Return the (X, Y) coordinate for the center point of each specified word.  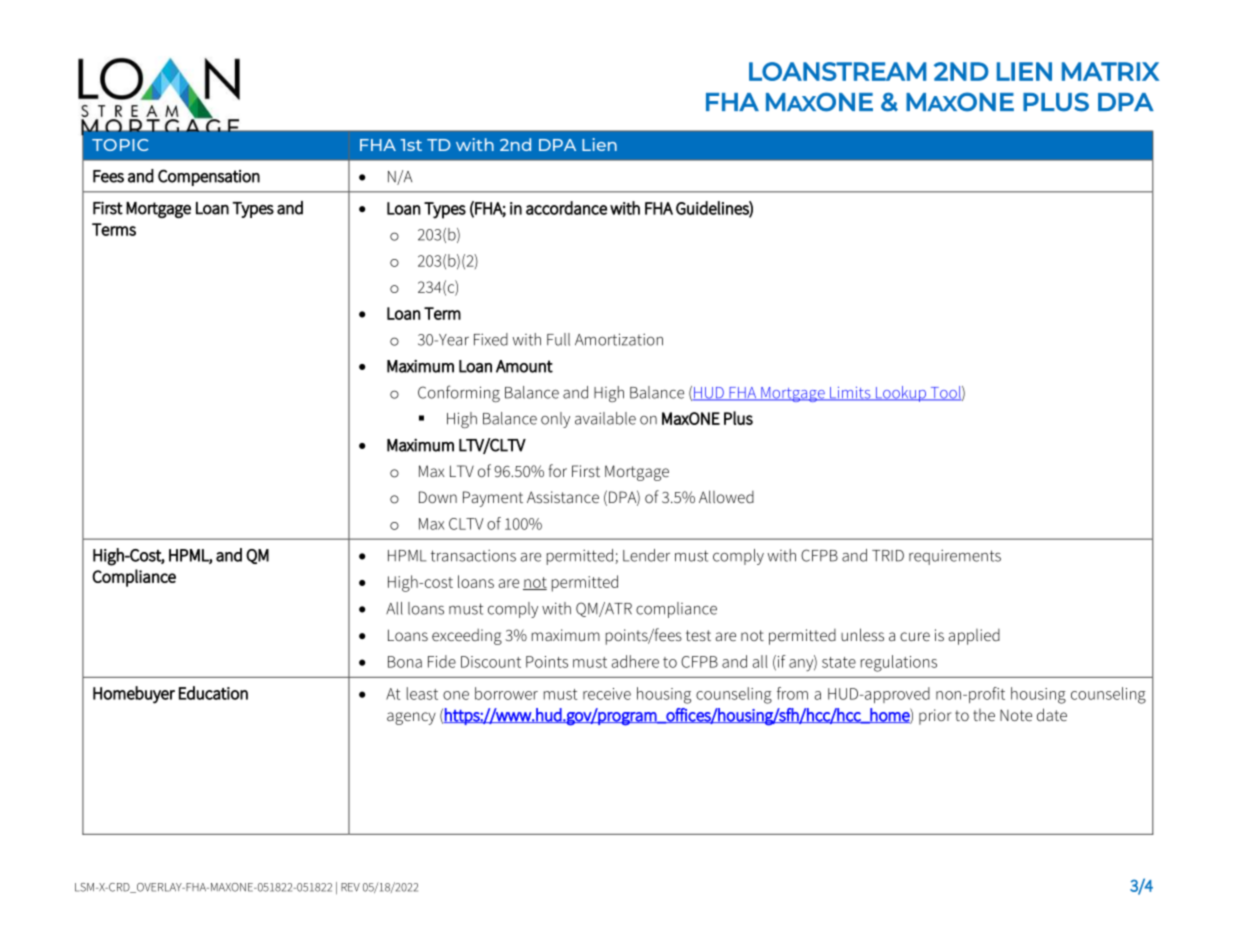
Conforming (459, 393)
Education (213, 693)
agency (411, 718)
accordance (566, 208)
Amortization (619, 339)
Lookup (900, 394)
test (698, 635)
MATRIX (1110, 71)
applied (974, 637)
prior (935, 717)
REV (350, 887)
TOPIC (120, 145)
